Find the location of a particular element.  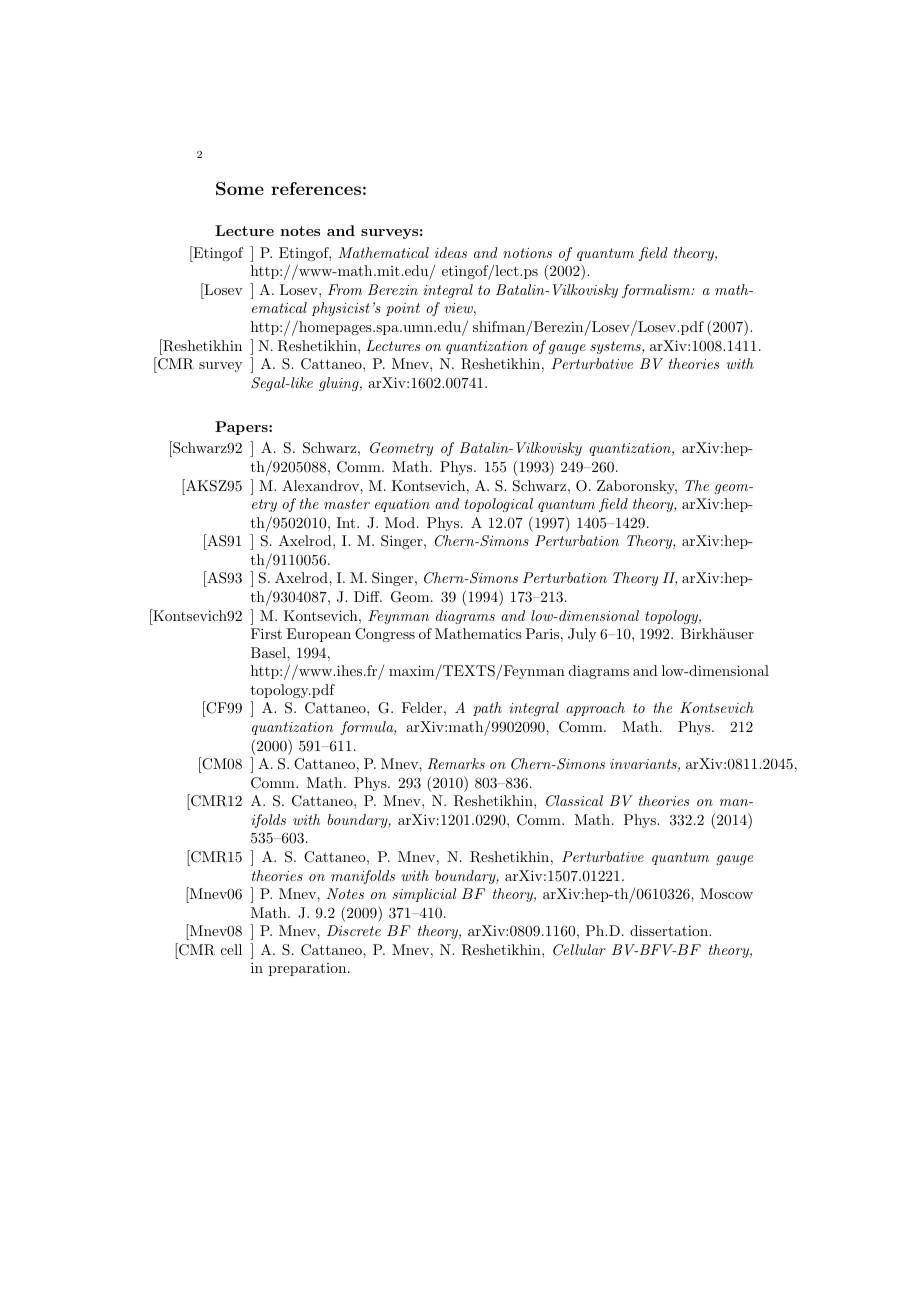

references is located at coordinates (316, 188).
